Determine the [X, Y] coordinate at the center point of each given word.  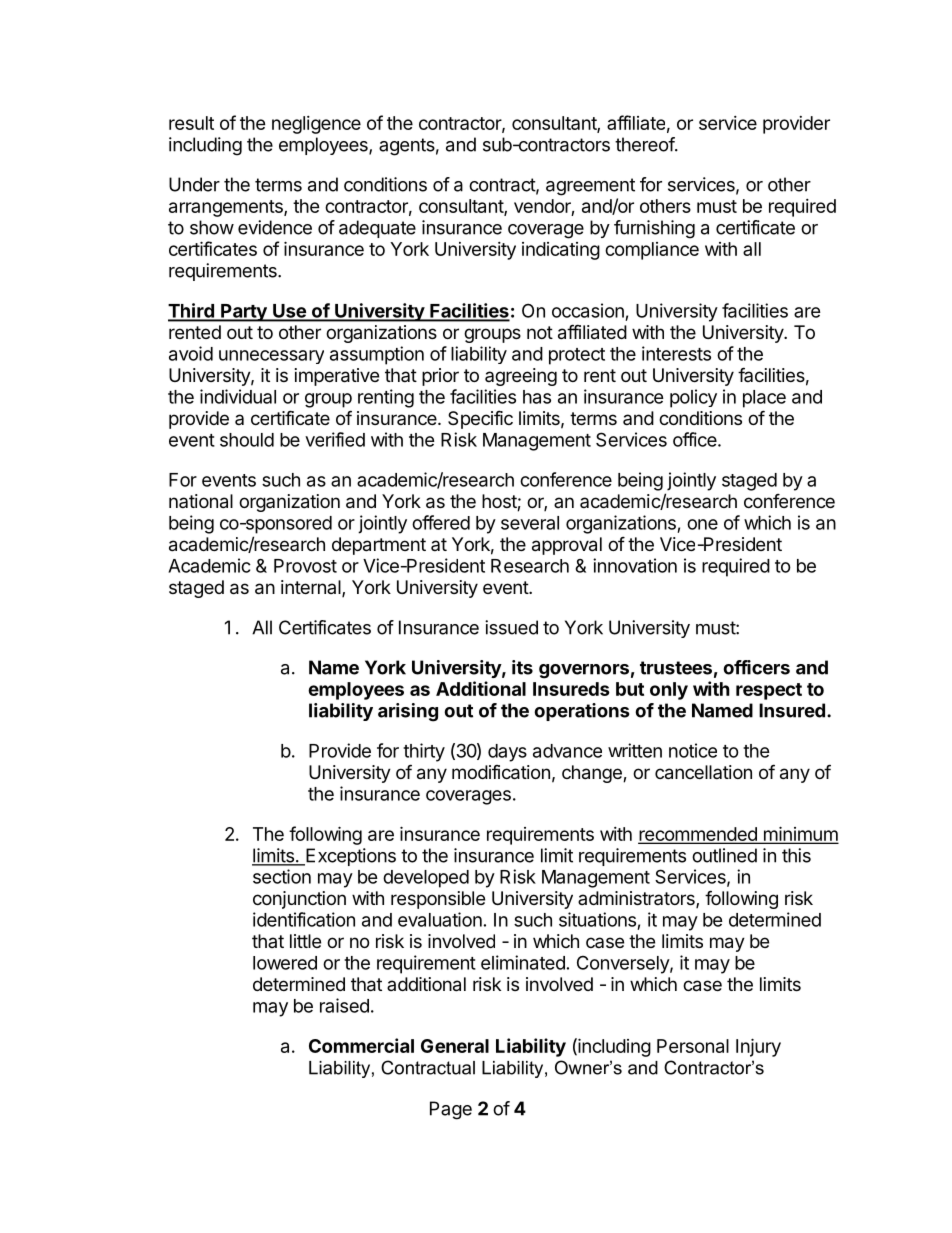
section [282, 876]
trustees [676, 668]
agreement [590, 187]
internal [312, 588]
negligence [316, 125]
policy [693, 398]
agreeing [521, 377]
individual [238, 396]
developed [426, 879]
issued [511, 627]
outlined [724, 855]
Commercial [361, 1045]
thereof [645, 144]
